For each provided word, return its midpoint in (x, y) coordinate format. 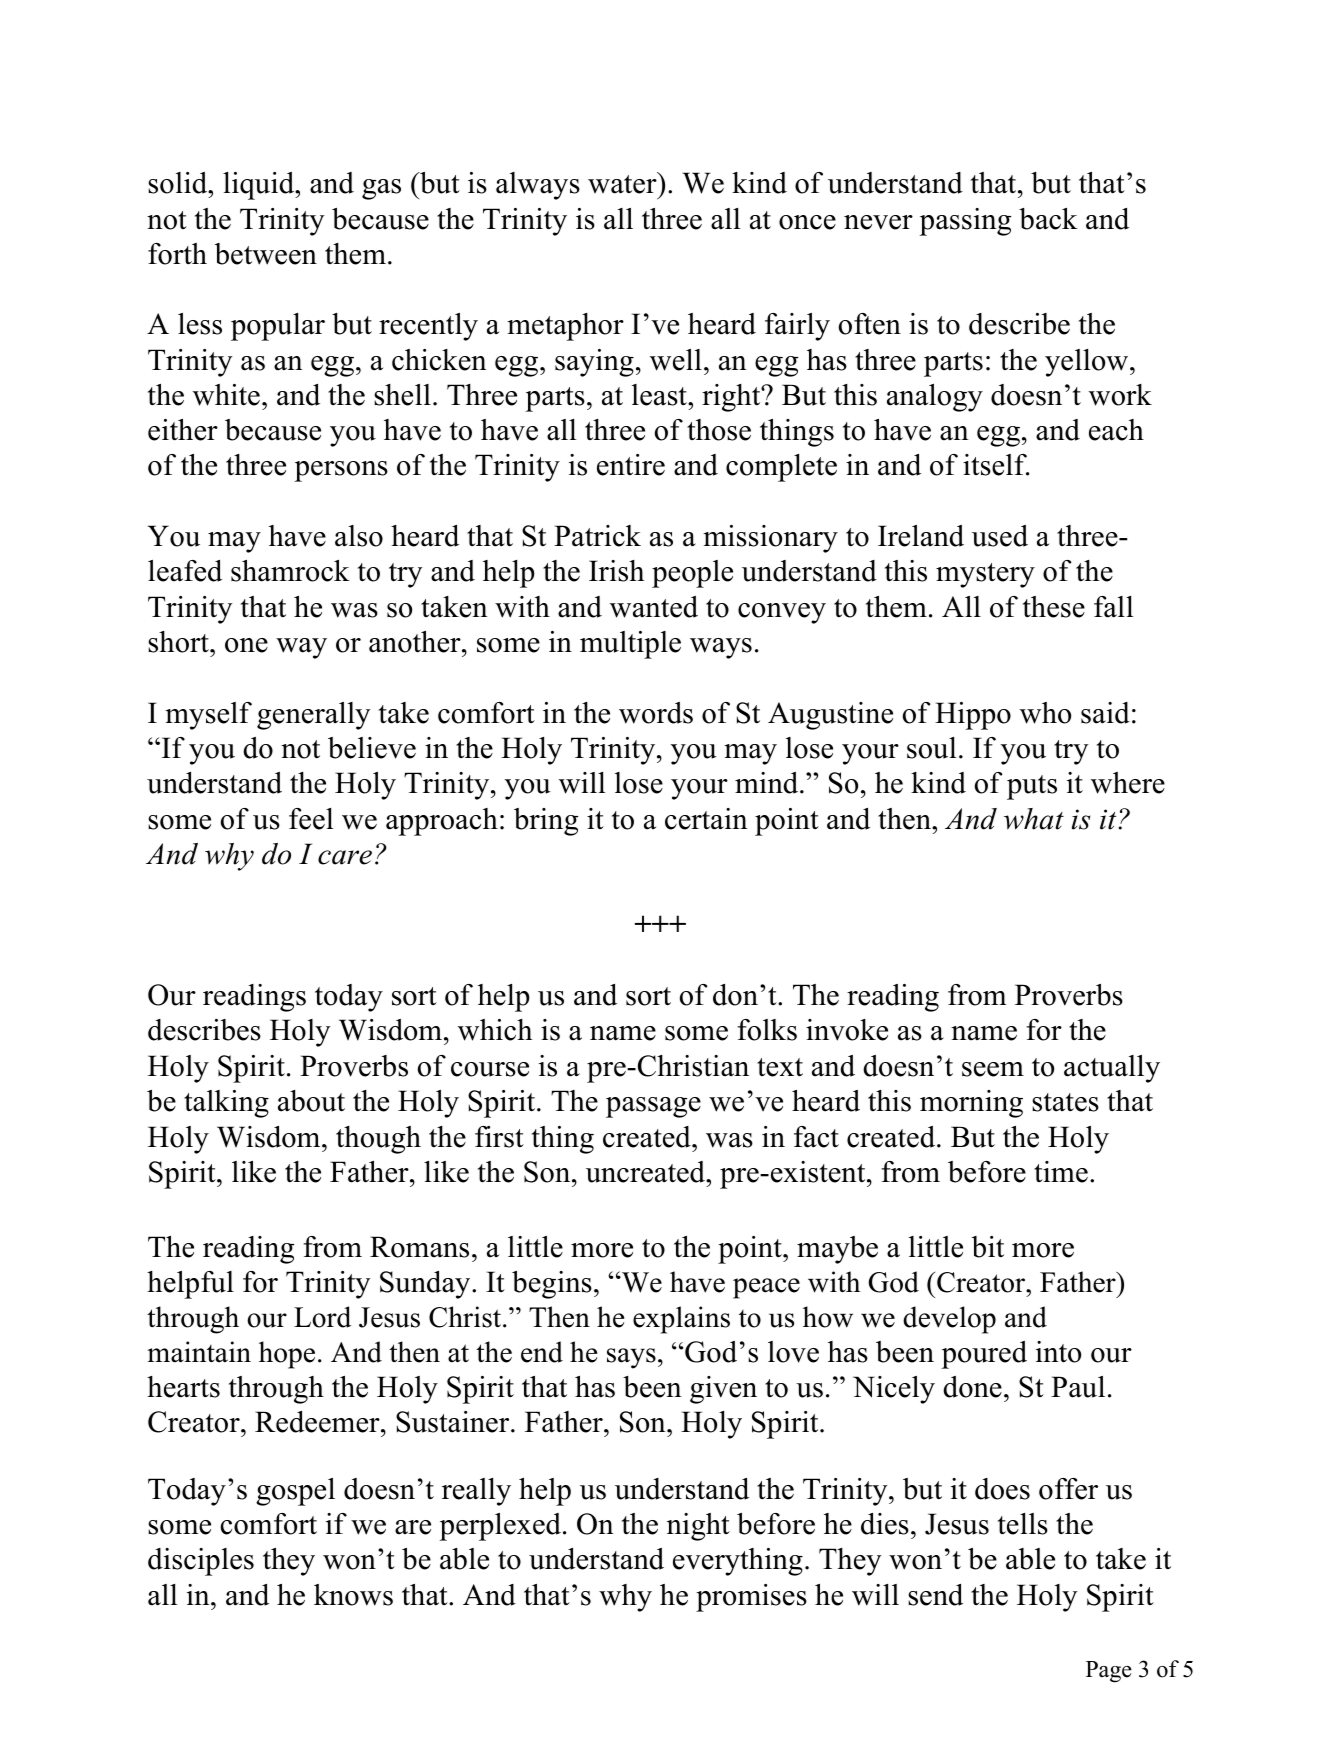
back (1048, 219)
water (623, 183)
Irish (616, 571)
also (359, 536)
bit (988, 1247)
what (1034, 819)
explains (681, 1320)
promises (751, 1598)
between (266, 254)
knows (353, 1595)
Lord (322, 1317)
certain (706, 819)
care (345, 857)
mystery (985, 575)
